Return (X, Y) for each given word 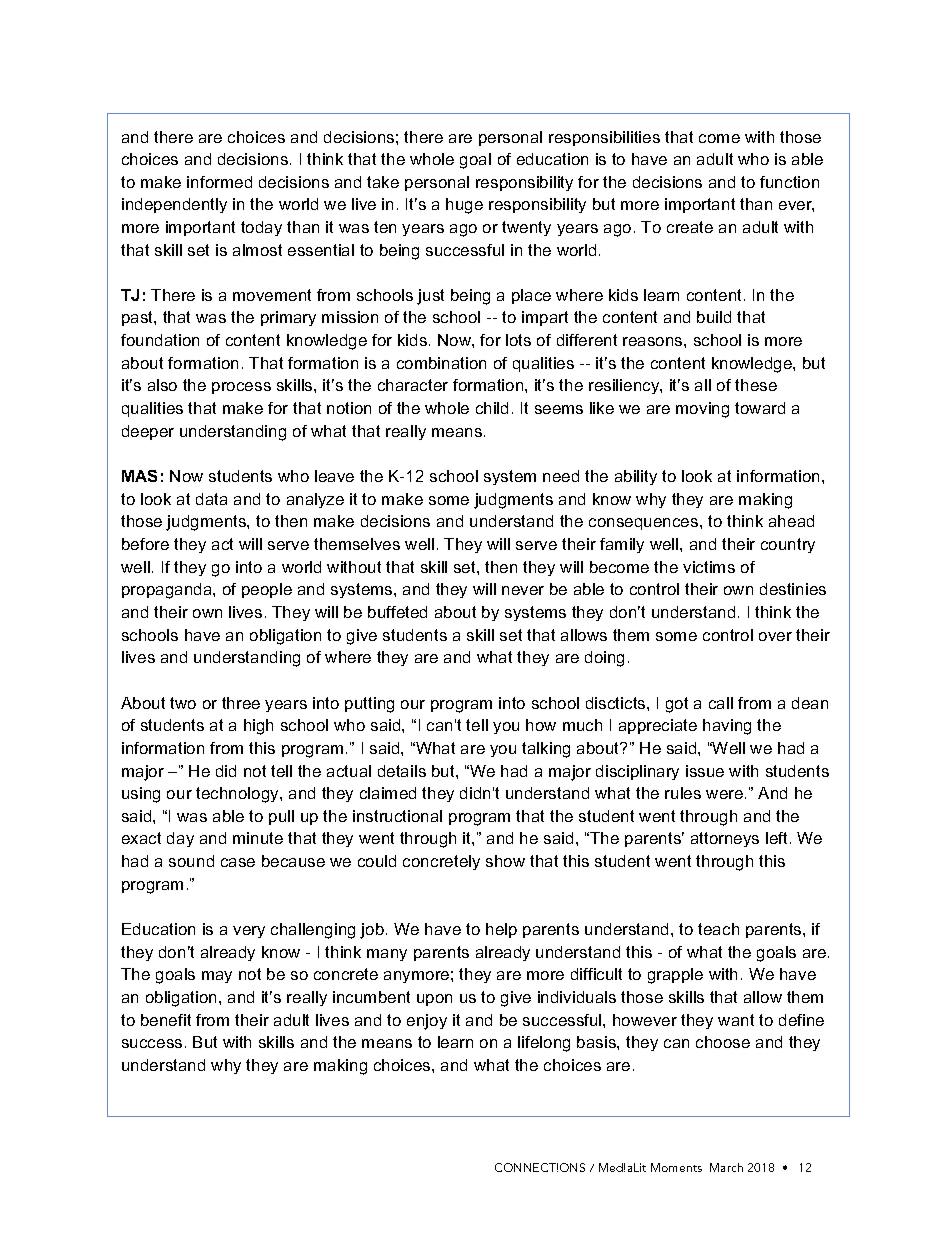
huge (464, 206)
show (505, 861)
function (789, 182)
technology (238, 795)
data (211, 499)
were (724, 794)
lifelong (544, 1044)
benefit (166, 1020)
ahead (791, 521)
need (561, 476)
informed (219, 182)
